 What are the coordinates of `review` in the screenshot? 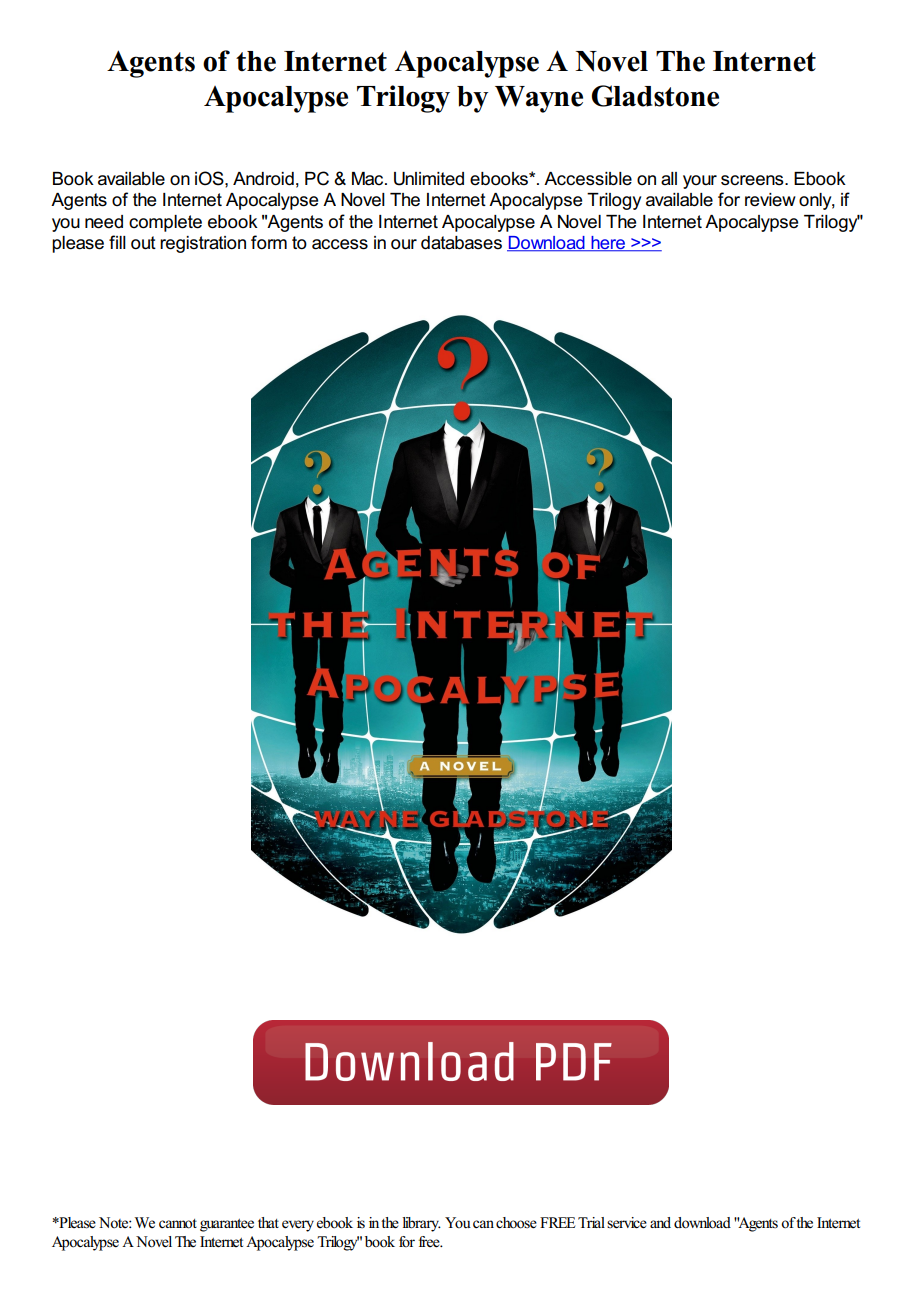 It's located at (770, 200).
